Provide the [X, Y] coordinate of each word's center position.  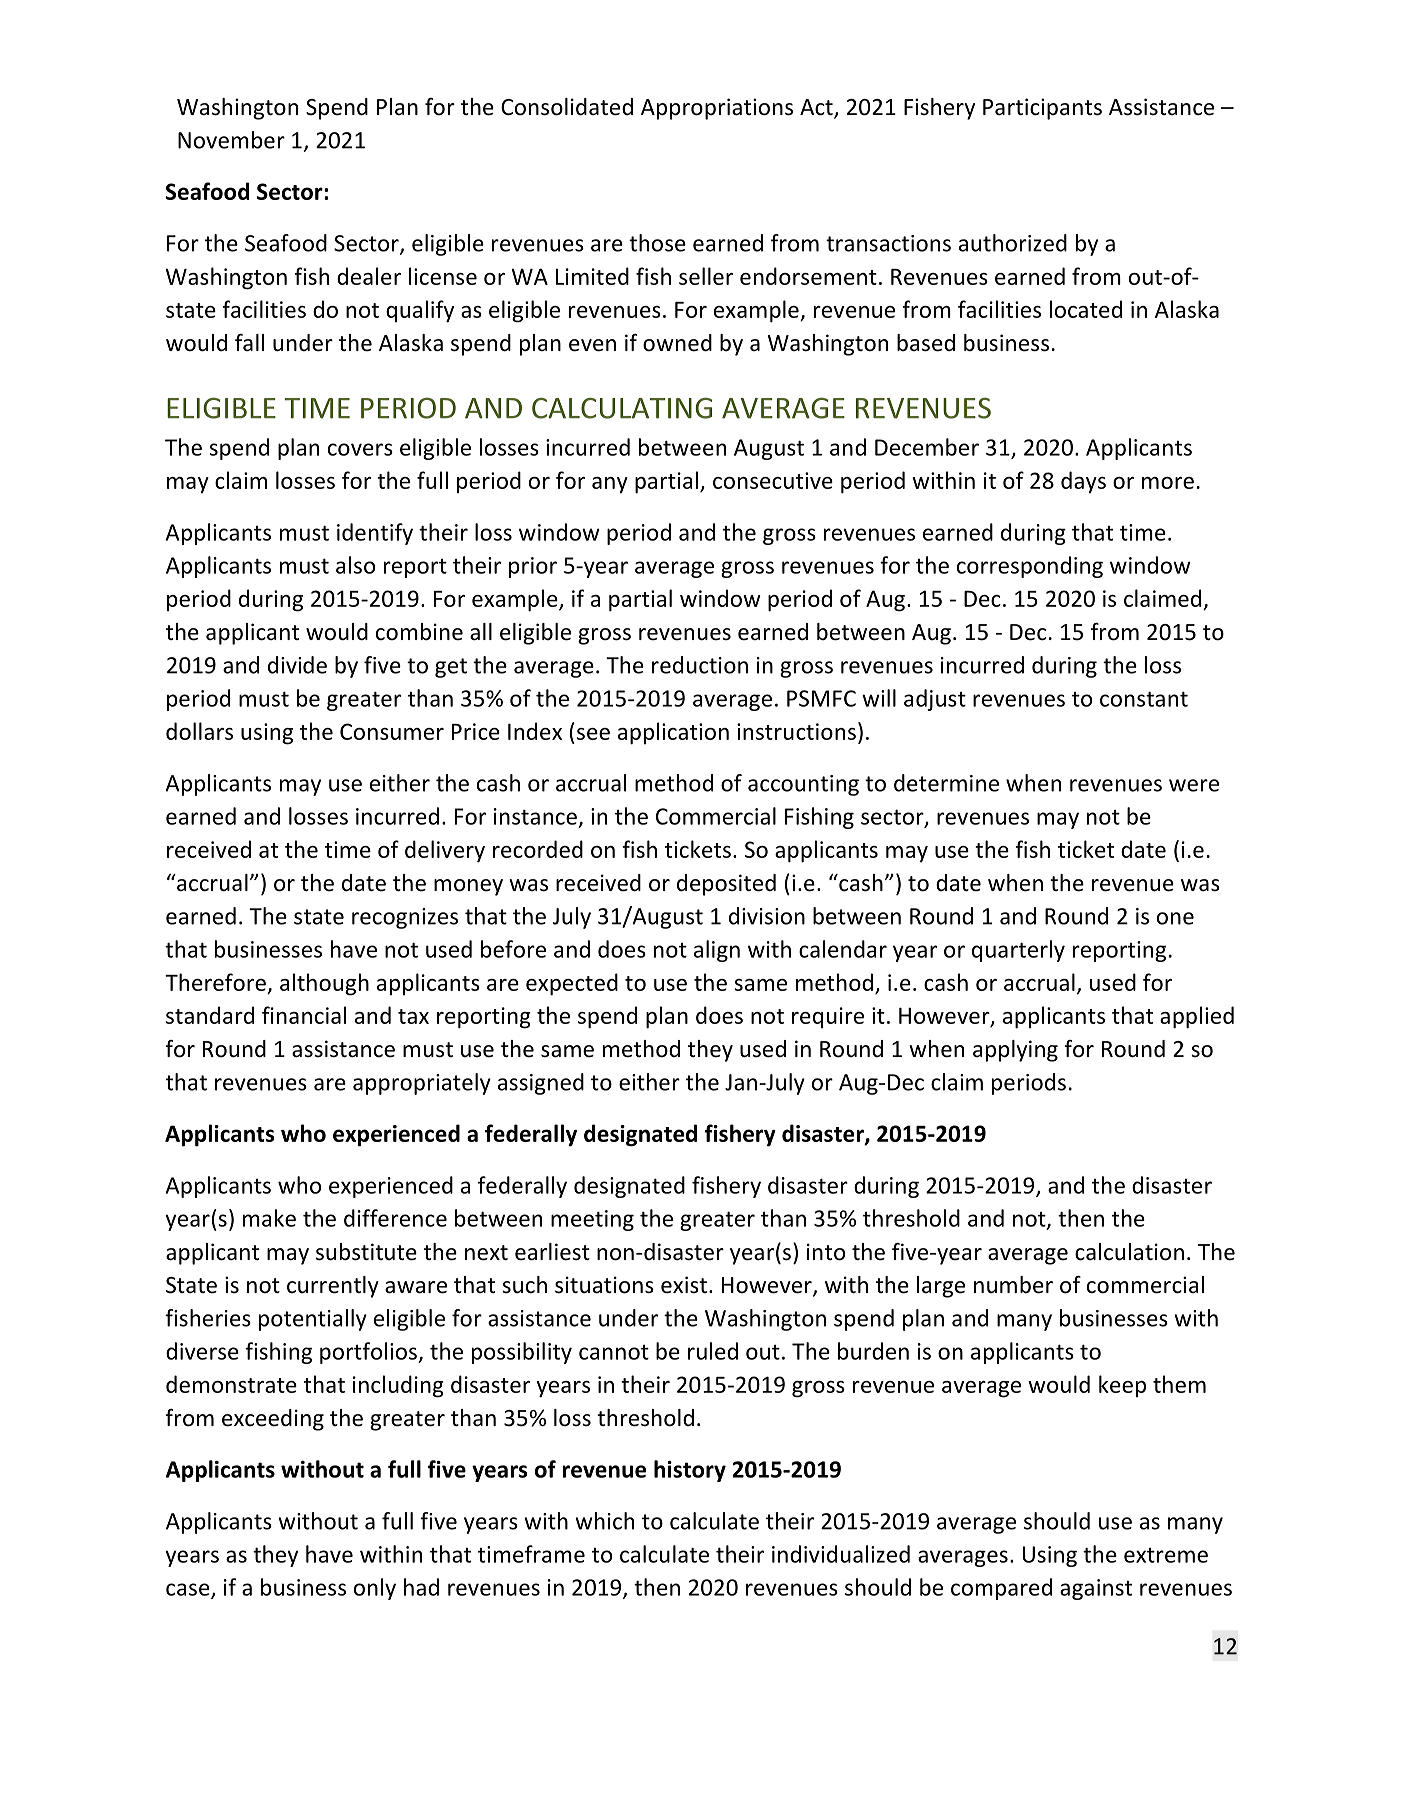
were [1194, 785]
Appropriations [717, 109]
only [375, 1589]
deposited [726, 885]
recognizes [405, 918]
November [231, 140]
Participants [1042, 109]
